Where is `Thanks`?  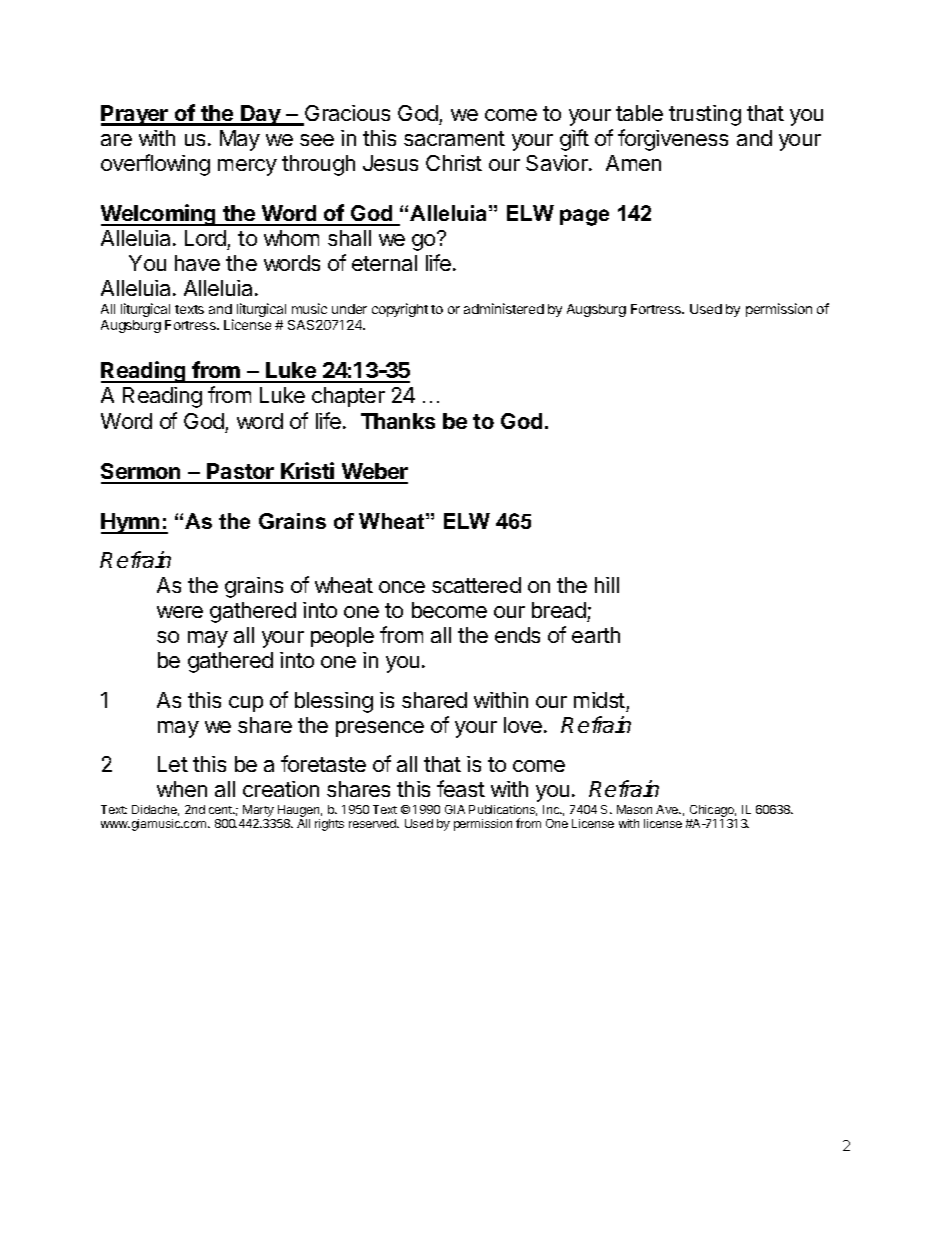 Thanks is located at coordinates (398, 421).
